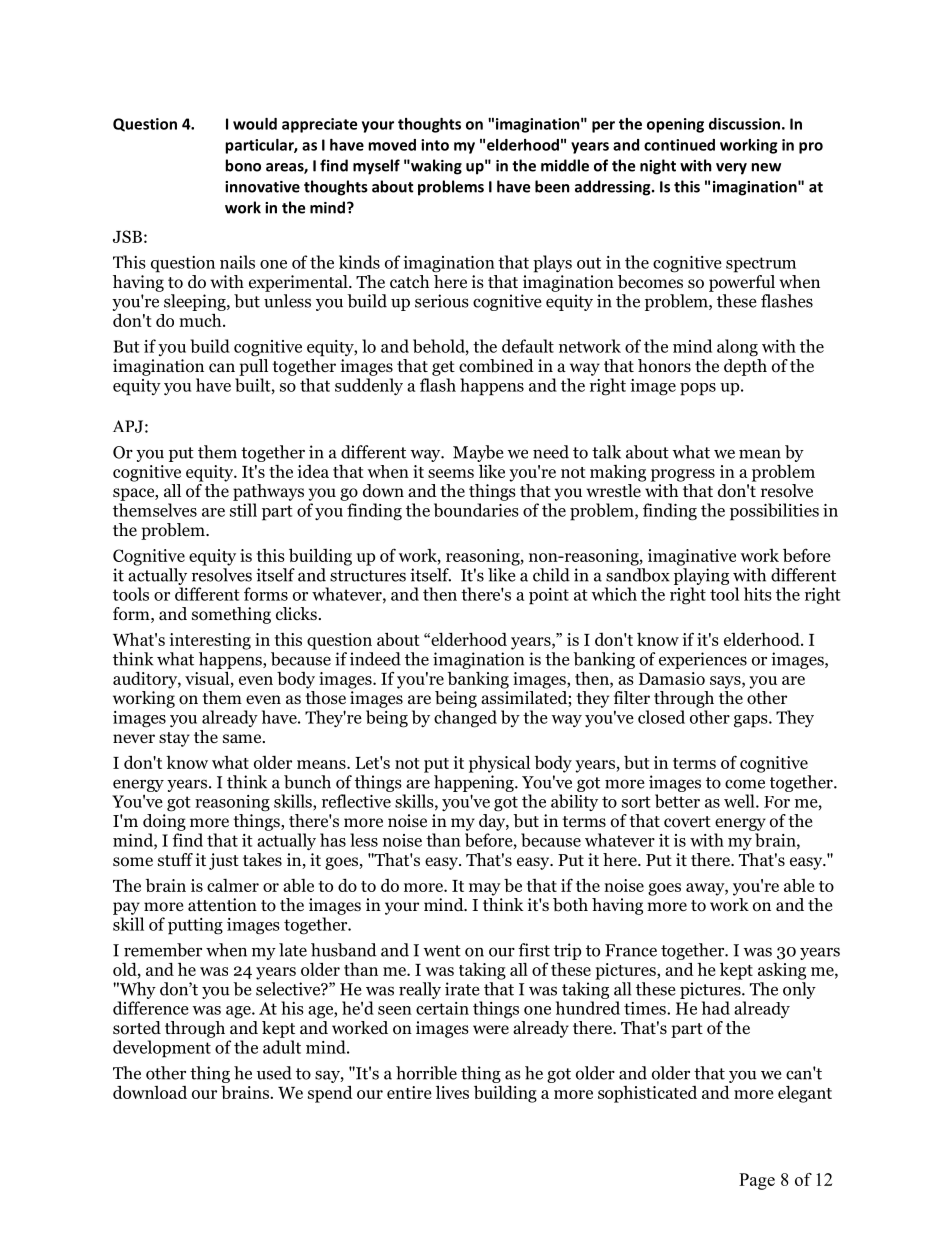 This image has width=952, height=1233. Describe the element at coordinates (274, 1073) in the image. I see `used` at that location.
